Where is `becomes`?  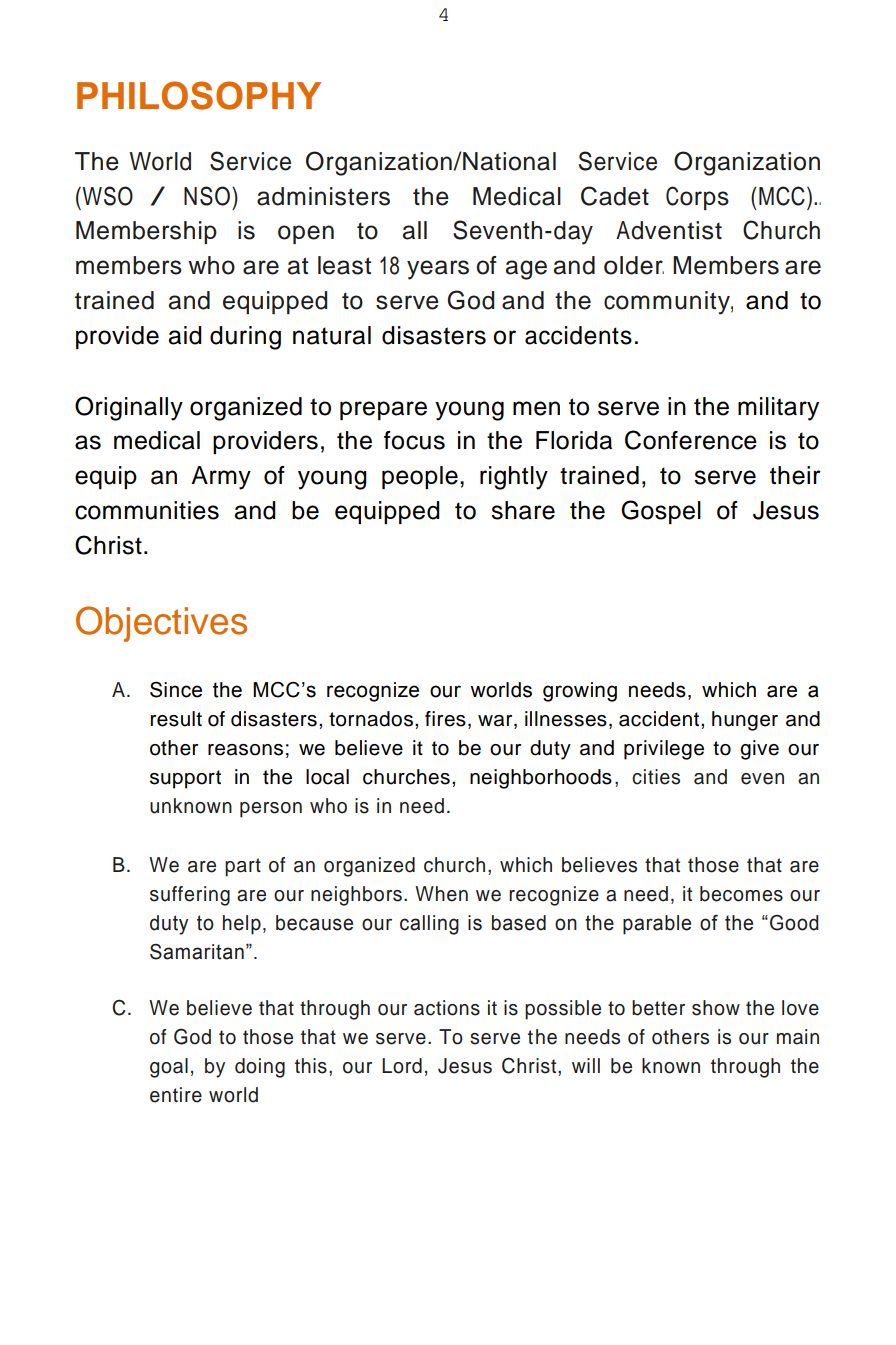 becomes is located at coordinates (741, 894).
